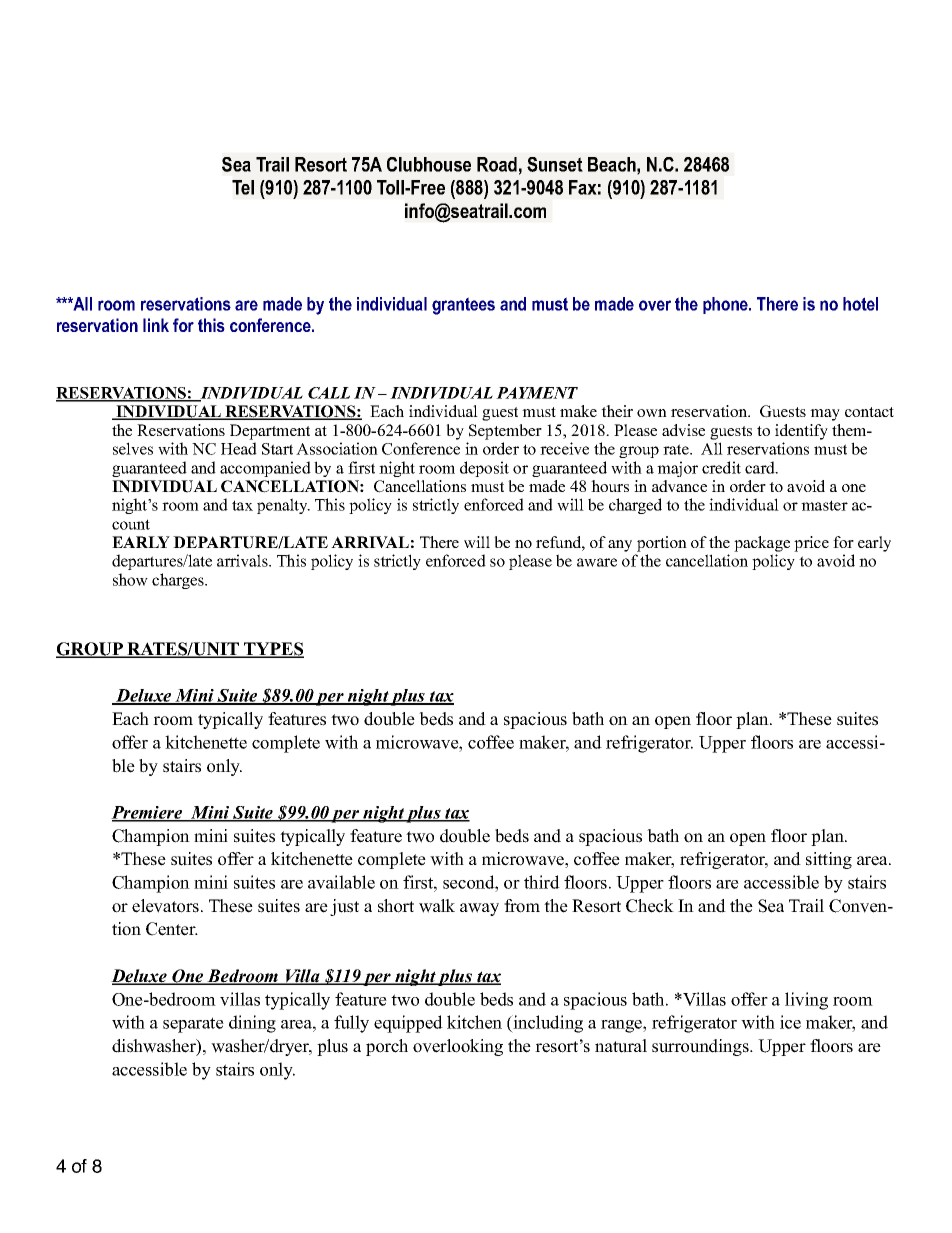  What do you see at coordinates (597, 562) in the screenshot?
I see `aware` at bounding box center [597, 562].
